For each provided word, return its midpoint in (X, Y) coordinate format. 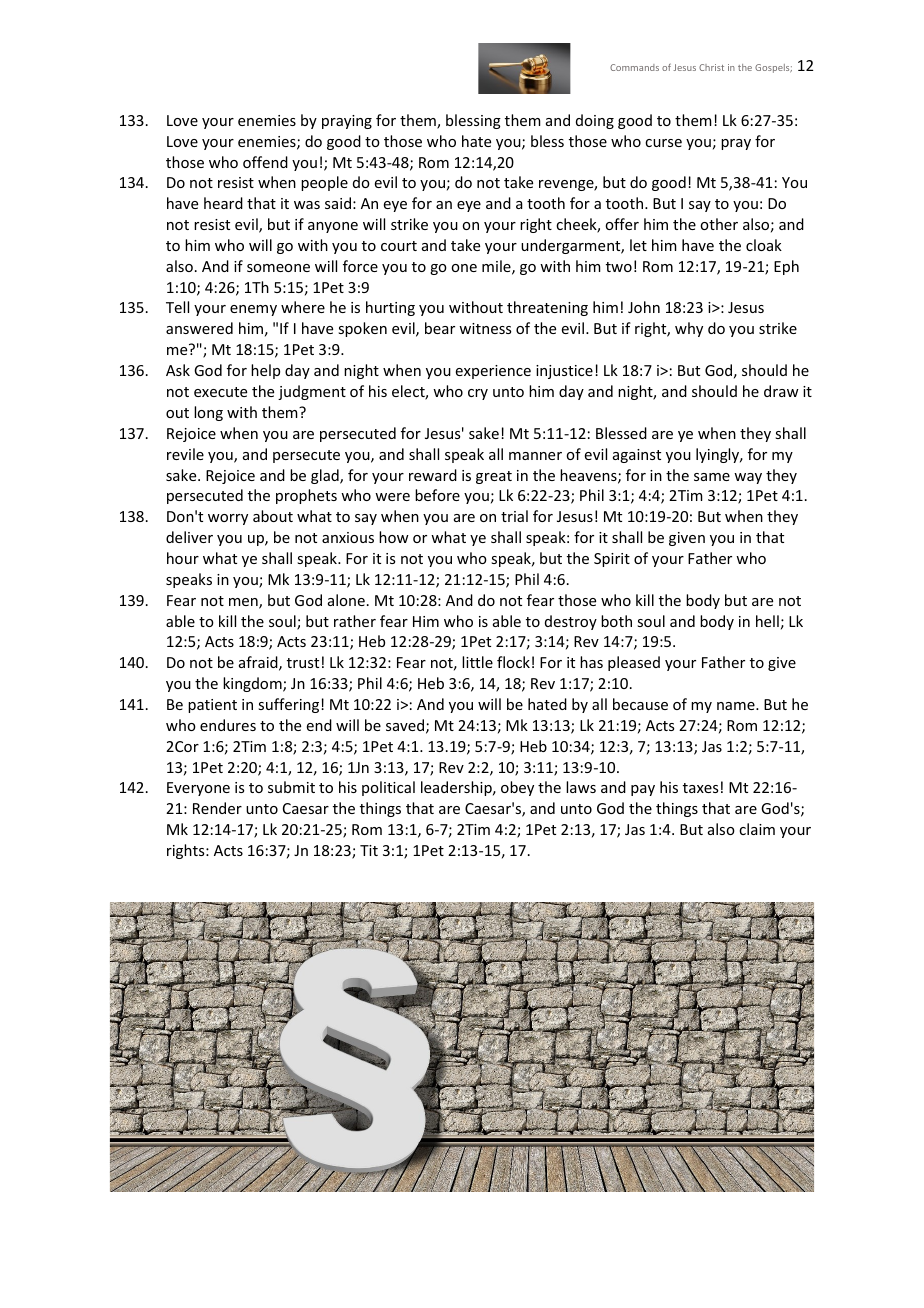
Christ (711, 67)
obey (517, 788)
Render (217, 808)
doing (595, 121)
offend (265, 162)
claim (757, 829)
